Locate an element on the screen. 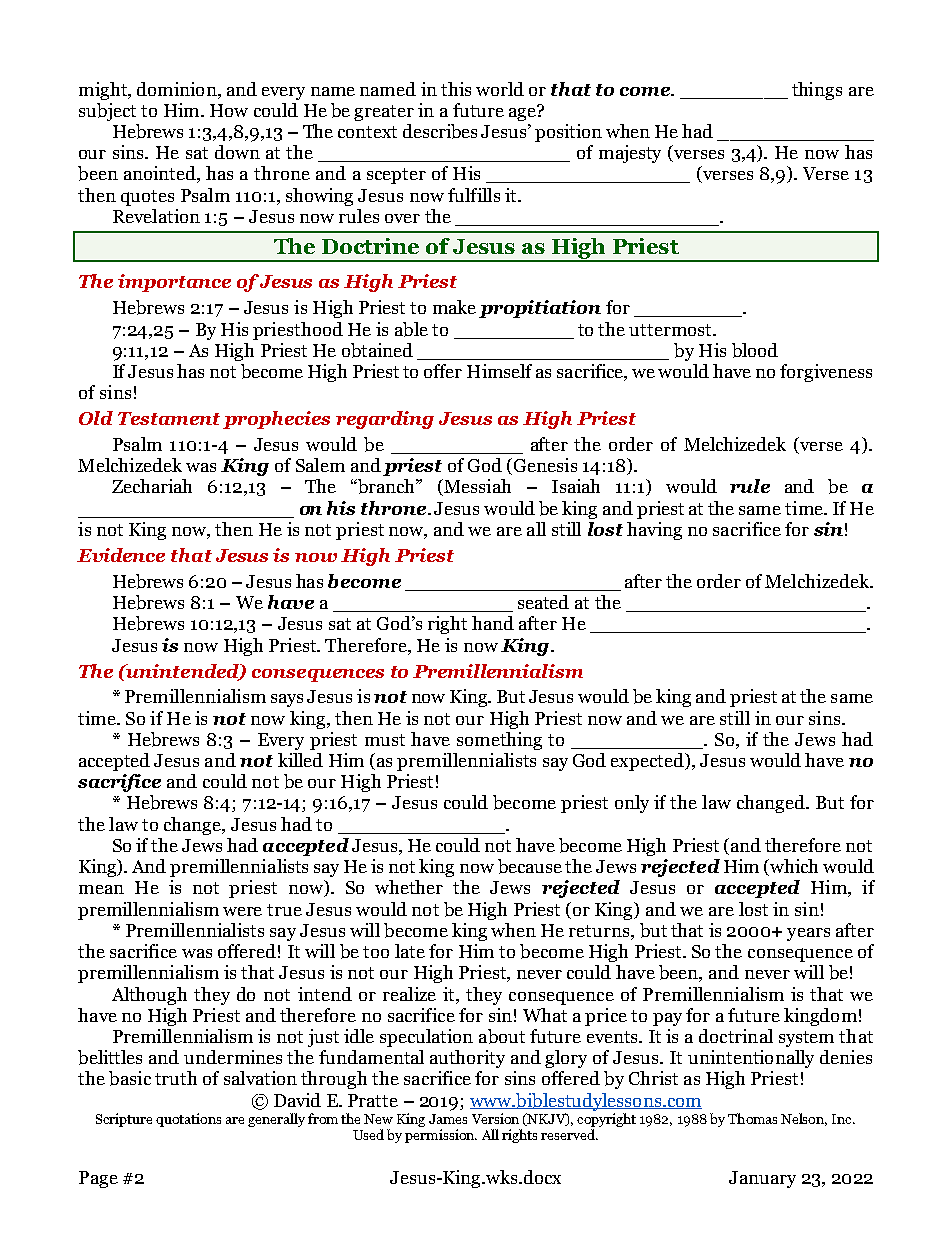 This screenshot has width=952, height=1233. describes is located at coordinates (440, 131).
